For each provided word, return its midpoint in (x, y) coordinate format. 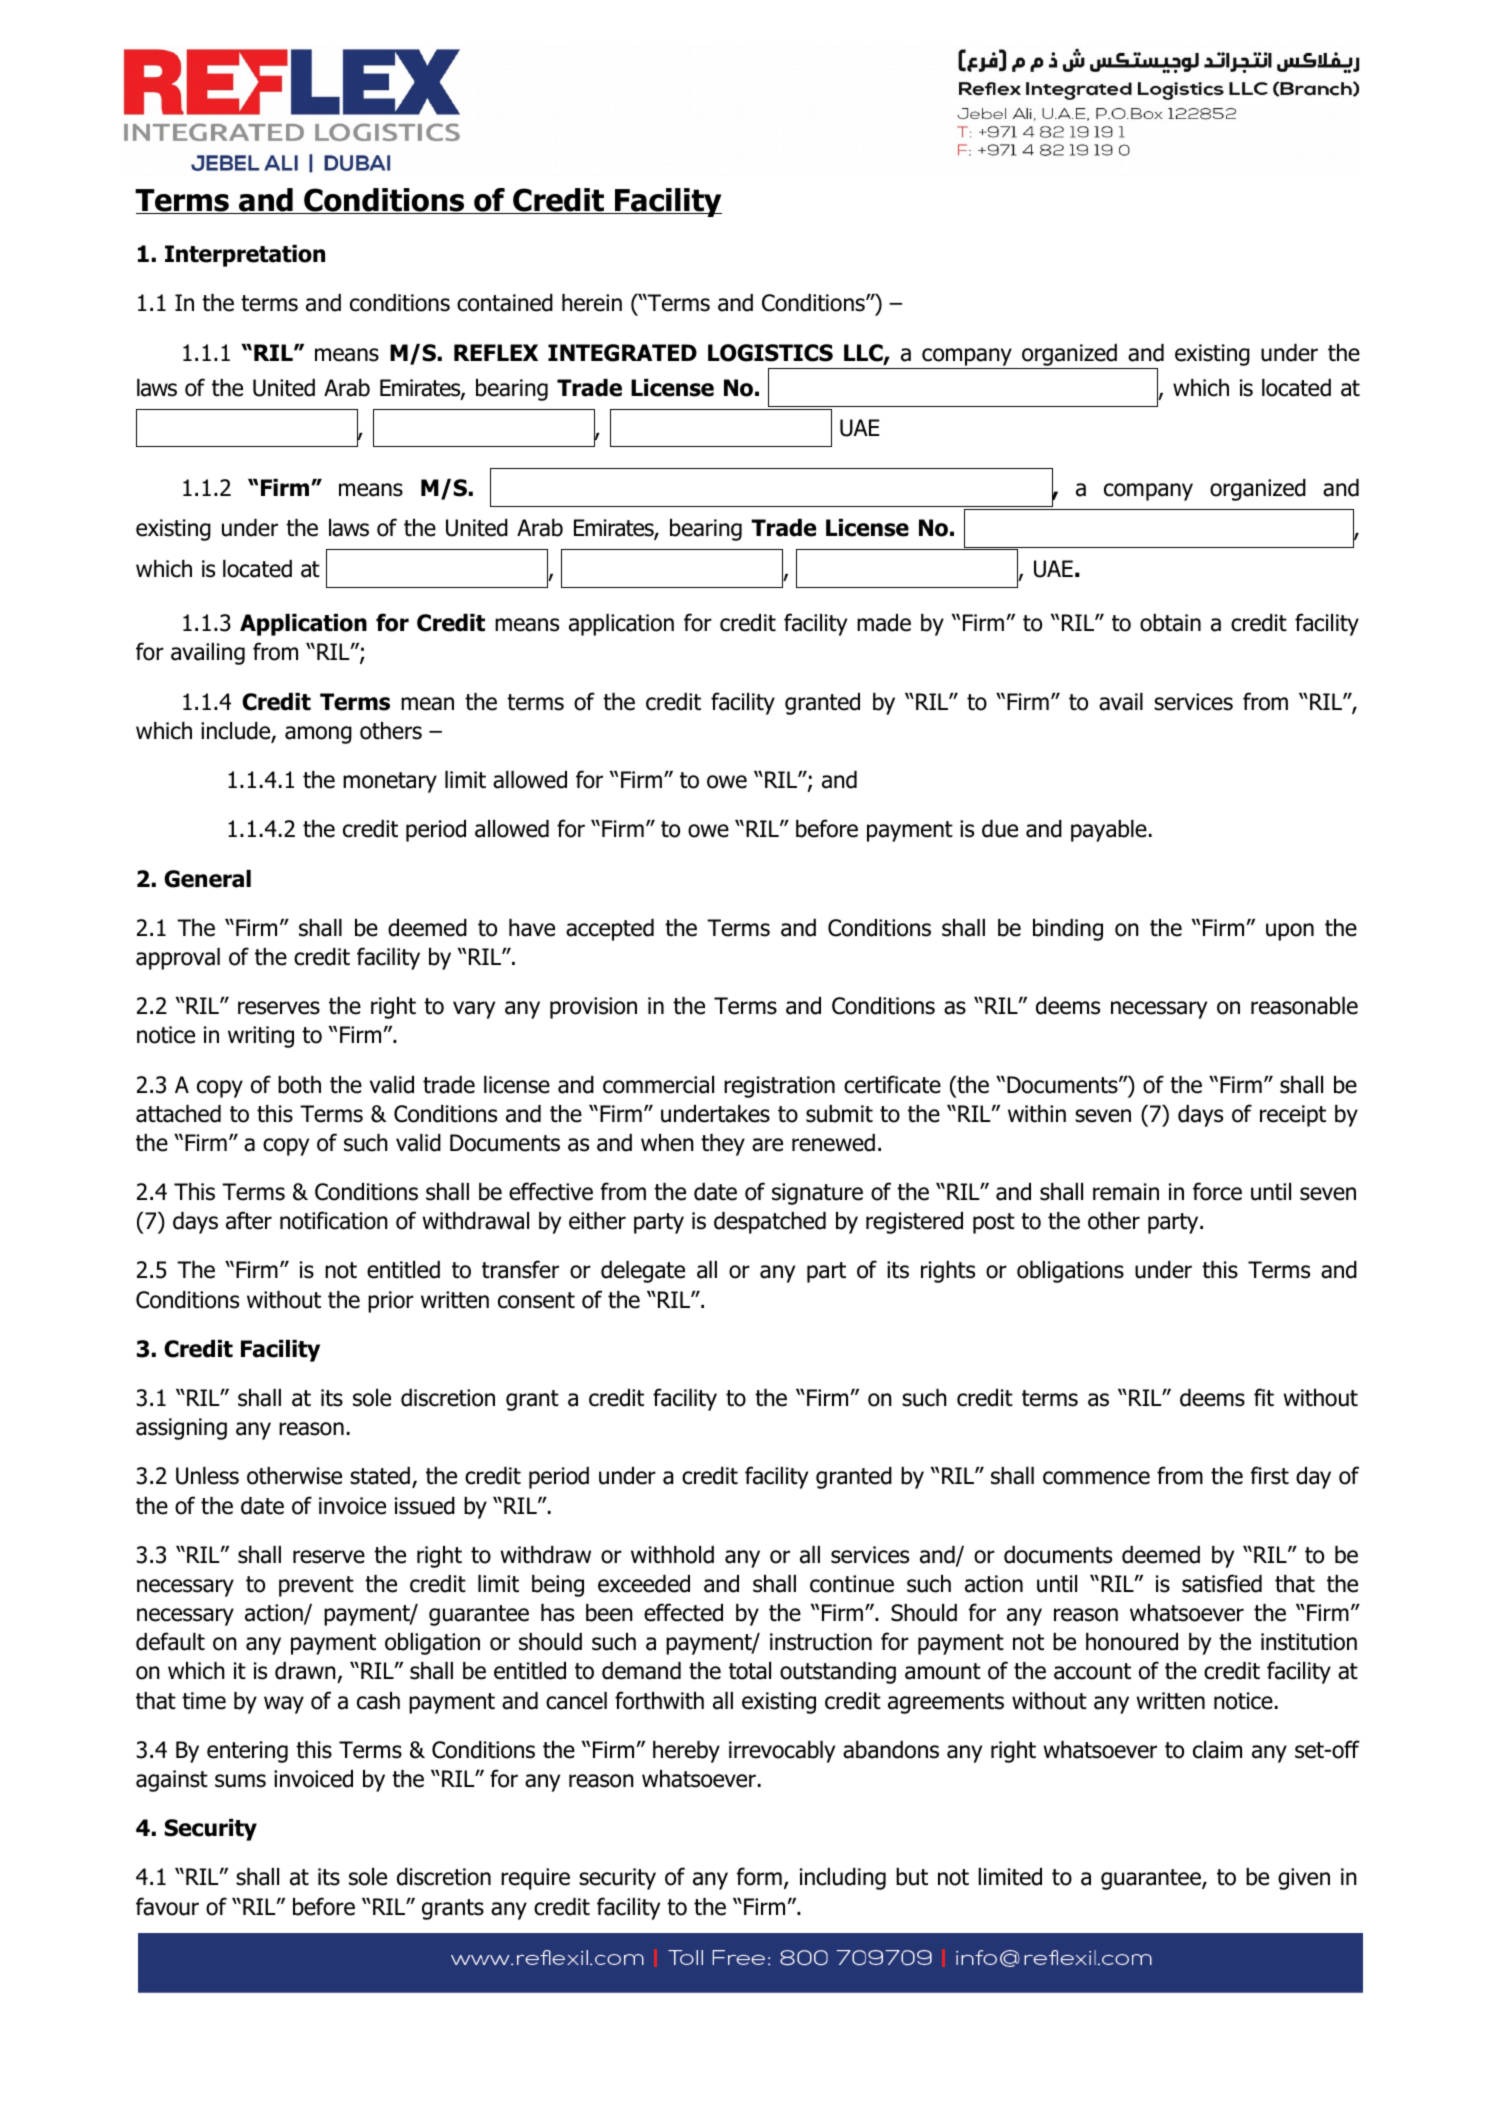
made (884, 623)
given (1304, 1879)
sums (240, 1781)
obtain (1170, 623)
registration (779, 1087)
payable (1109, 831)
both (299, 1085)
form (759, 1876)
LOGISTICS (770, 353)
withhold (672, 1555)
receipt (1293, 1116)
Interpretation (245, 256)
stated (380, 1476)
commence (1096, 1478)
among (318, 735)
